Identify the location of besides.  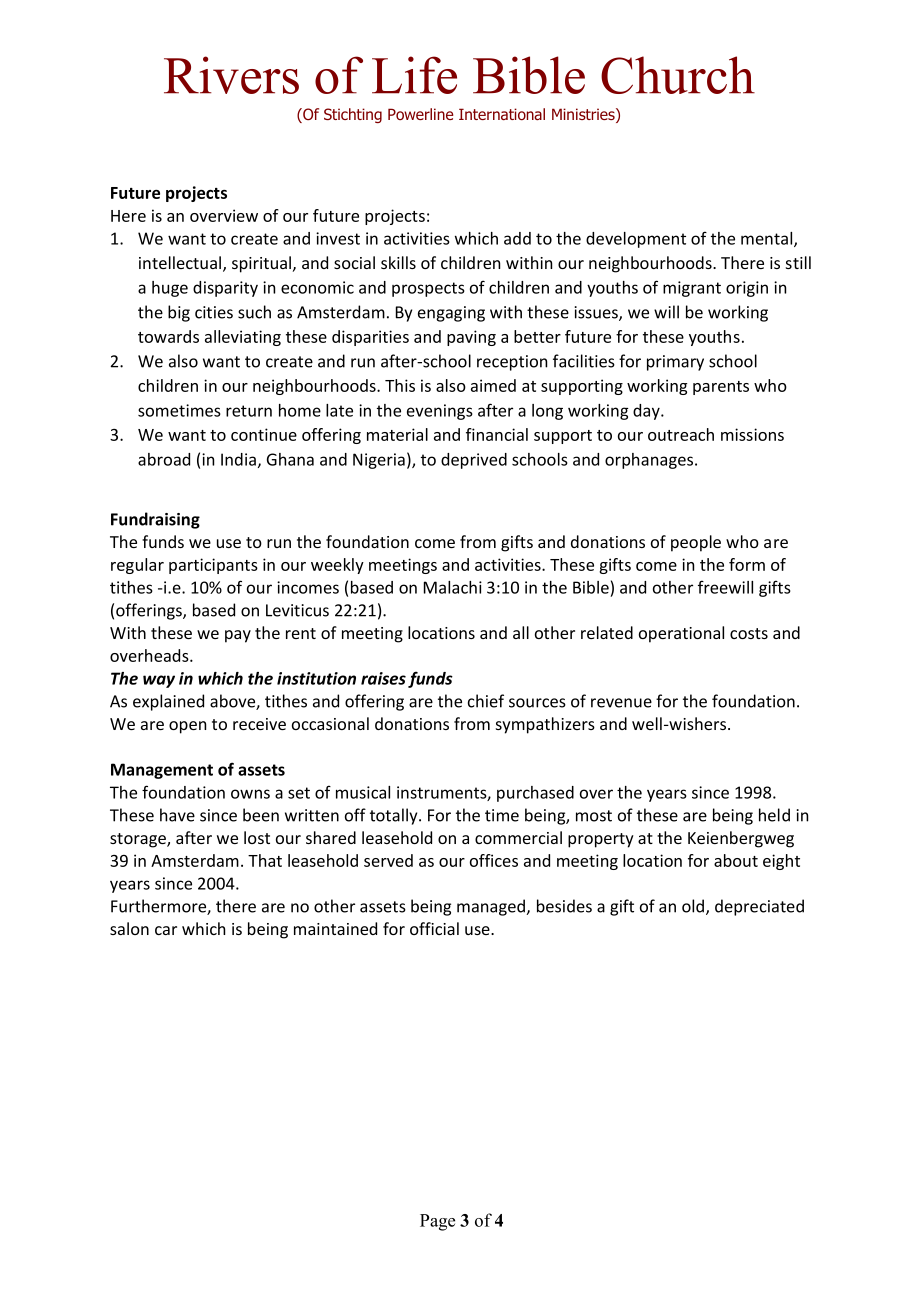
(564, 906).
